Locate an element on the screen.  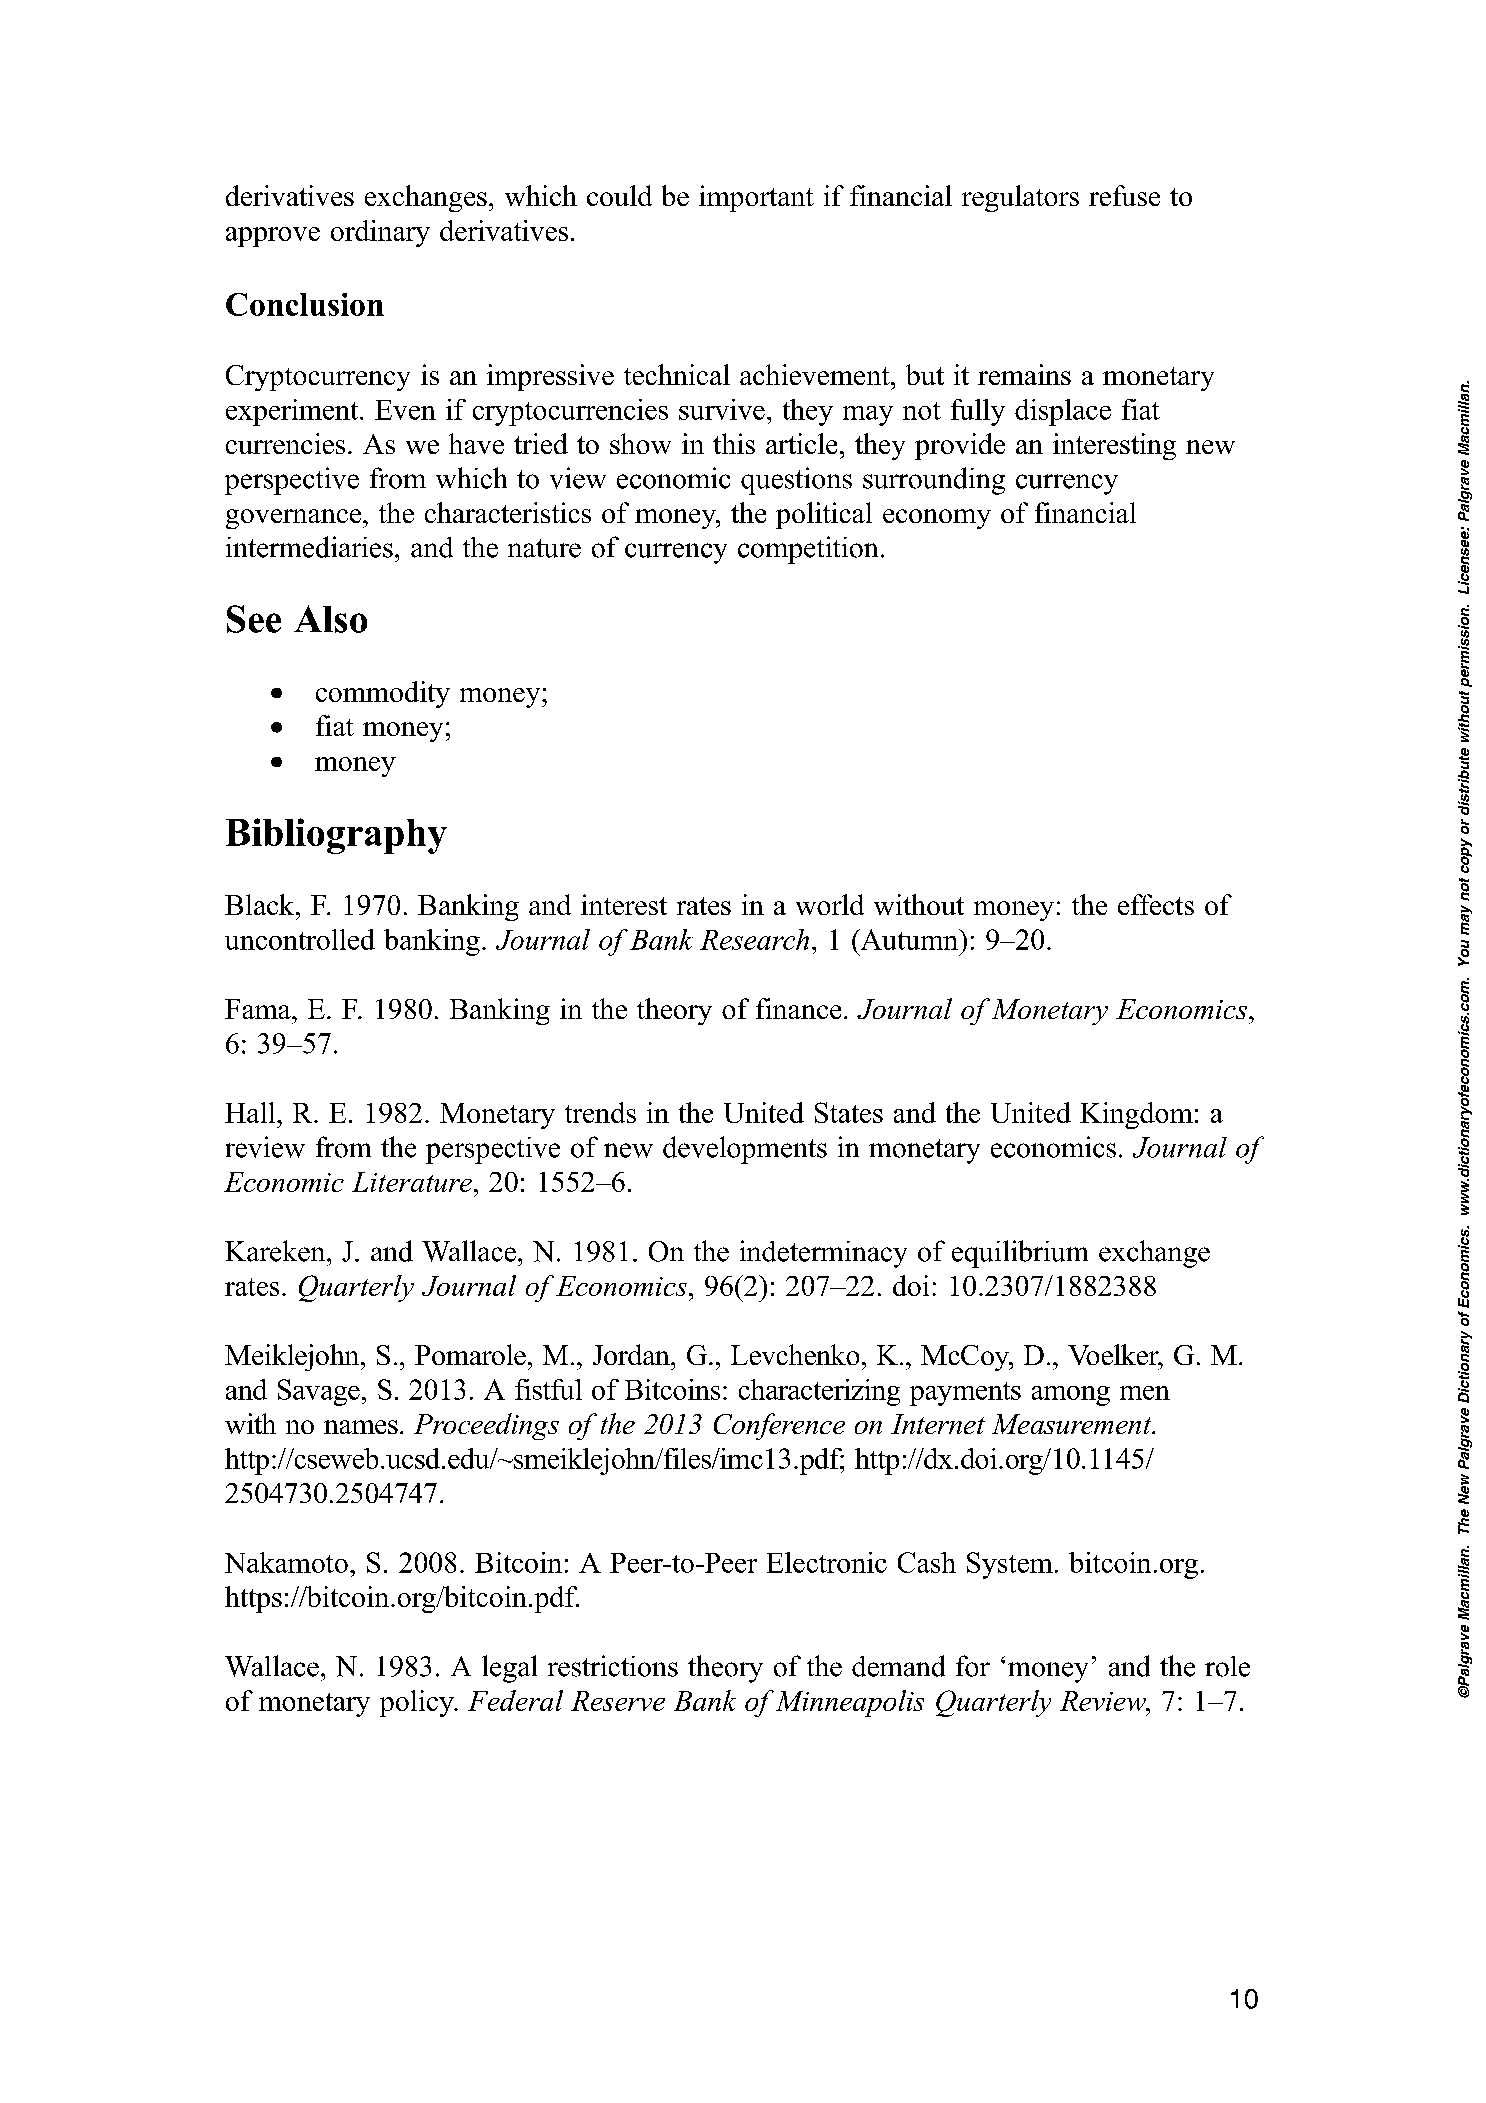
Jordan is located at coordinates (632, 1354).
